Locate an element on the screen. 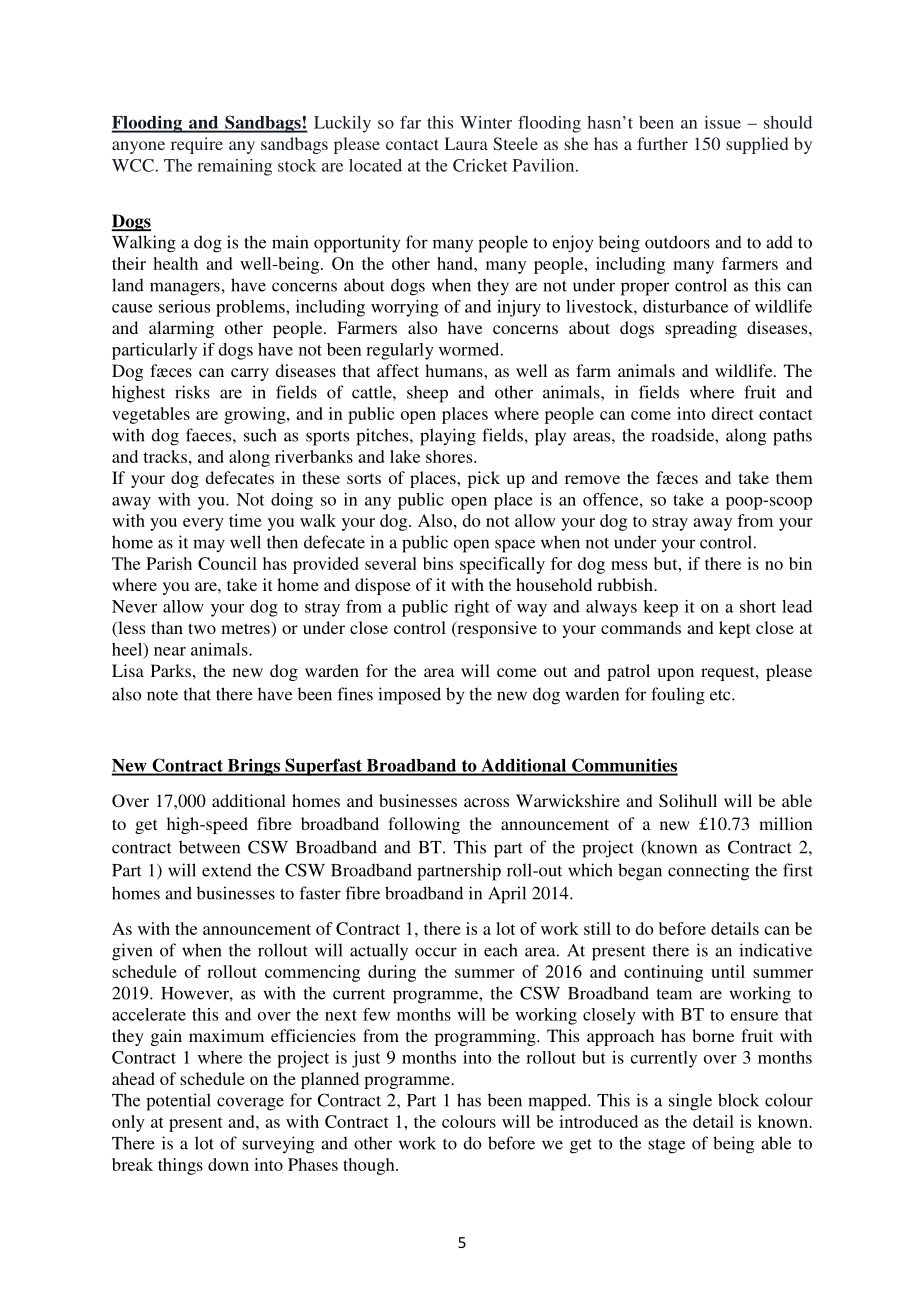 The width and height of the screenshot is (924, 1308). down is located at coordinates (228, 1164).
